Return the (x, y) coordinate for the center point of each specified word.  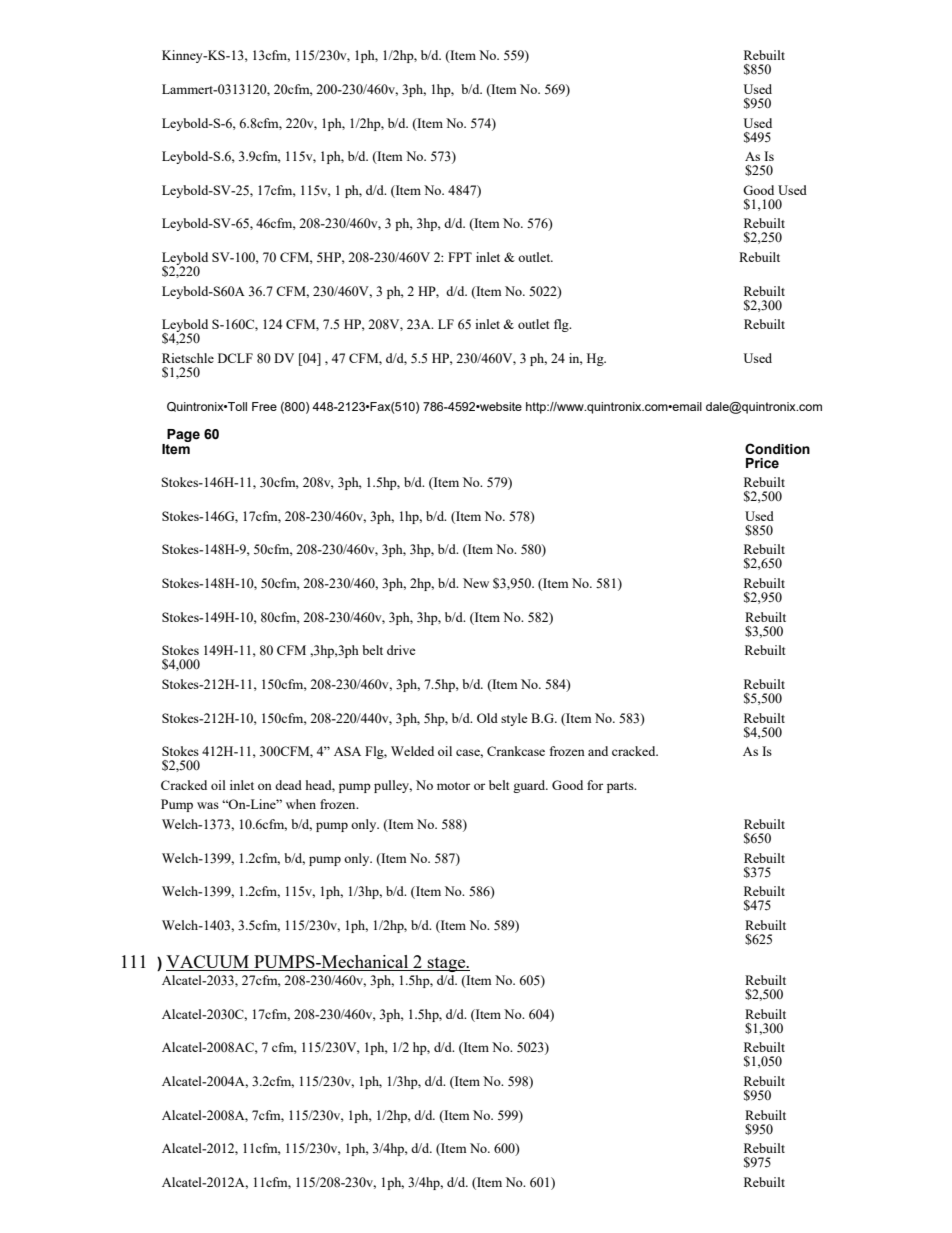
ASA (347, 751)
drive (401, 650)
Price (762, 463)
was (208, 805)
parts (621, 787)
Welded (412, 751)
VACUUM (209, 963)
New (476, 583)
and (598, 751)
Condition (777, 449)
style (514, 719)
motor (453, 786)
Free (264, 406)
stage (447, 964)
